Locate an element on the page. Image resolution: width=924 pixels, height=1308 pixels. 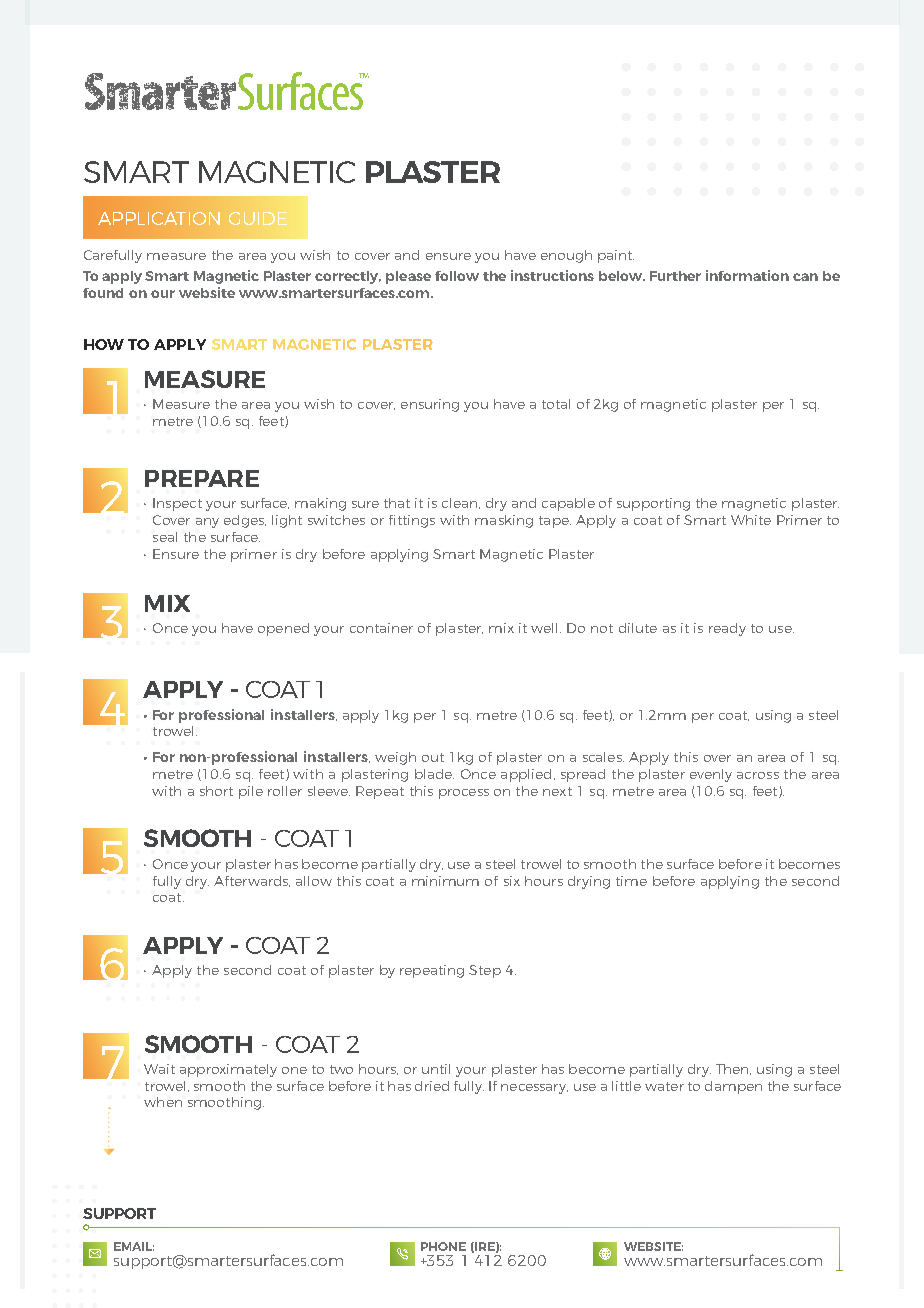
Afterwards is located at coordinates (252, 881).
